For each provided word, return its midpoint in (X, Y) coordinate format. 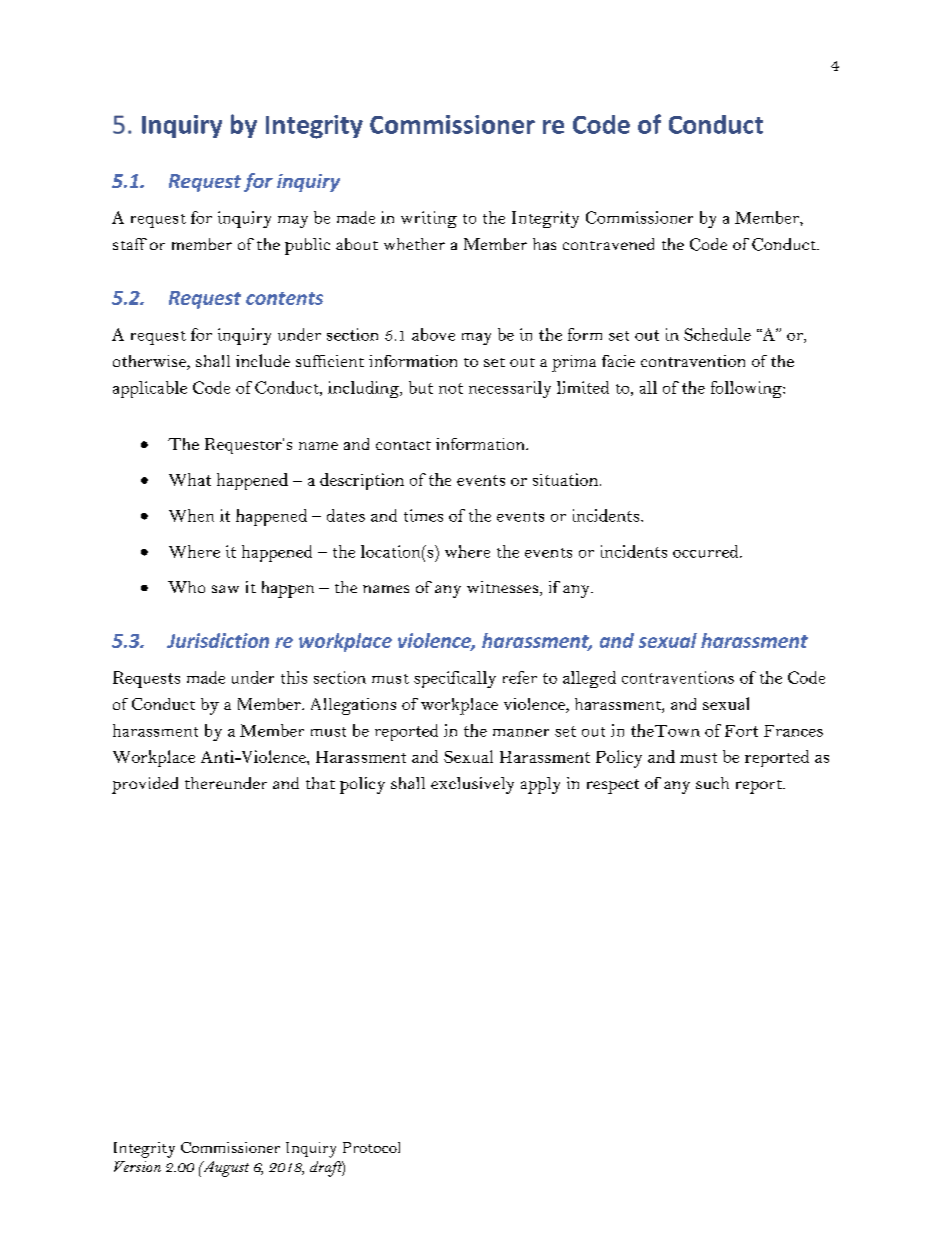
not (451, 388)
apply (540, 785)
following (747, 389)
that (320, 783)
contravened (608, 244)
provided (145, 785)
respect (613, 786)
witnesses (504, 588)
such (712, 783)
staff (130, 244)
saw (225, 589)
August (224, 1169)
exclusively (472, 785)
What (190, 479)
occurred (707, 551)
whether (414, 244)
